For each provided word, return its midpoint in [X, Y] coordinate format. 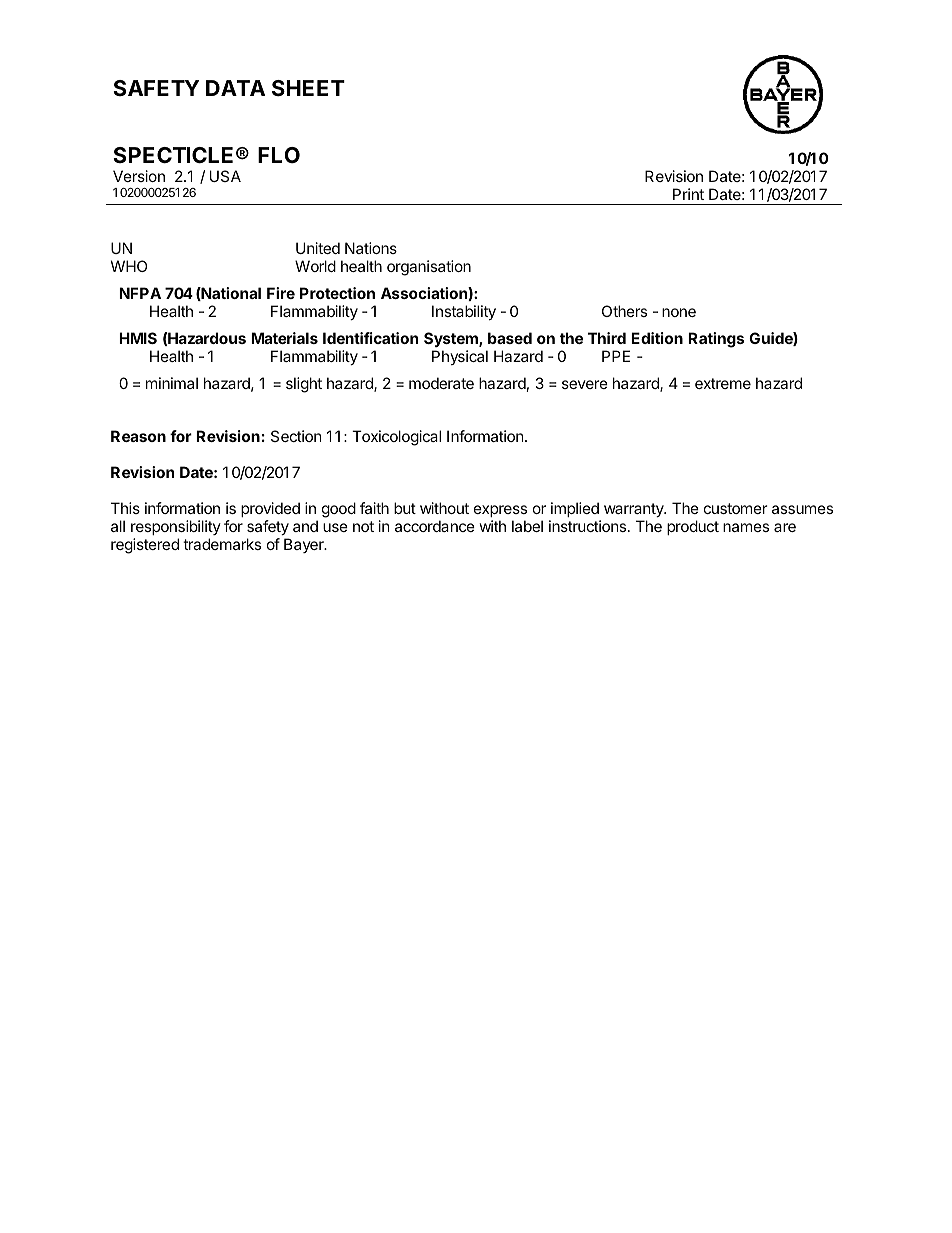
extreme [723, 383]
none [679, 312]
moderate [441, 383]
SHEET [308, 88]
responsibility [176, 527]
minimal [172, 383]
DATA [235, 88]
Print [688, 194]
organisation [429, 268]
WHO [129, 266]
